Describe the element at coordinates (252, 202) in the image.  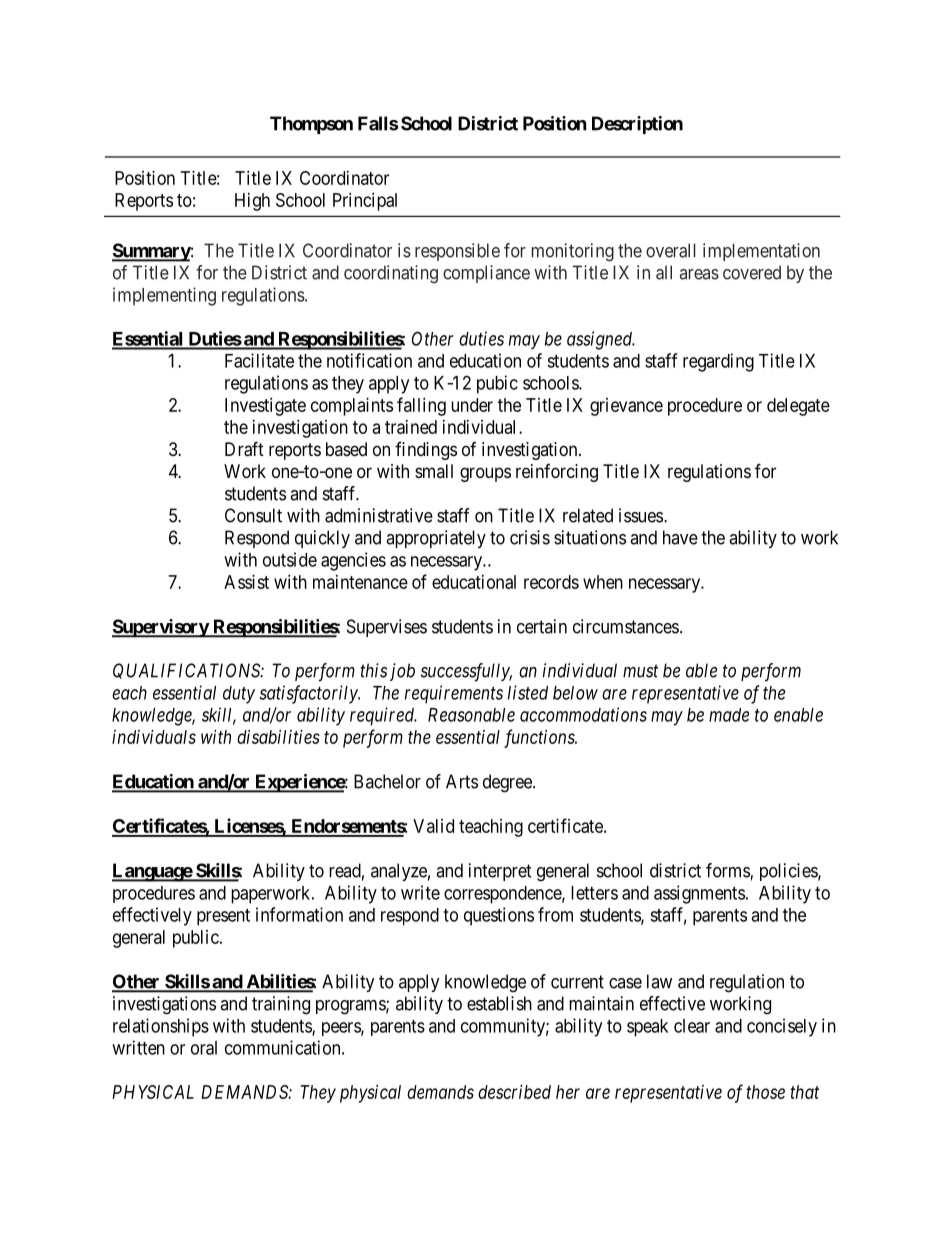
I see `High` at that location.
